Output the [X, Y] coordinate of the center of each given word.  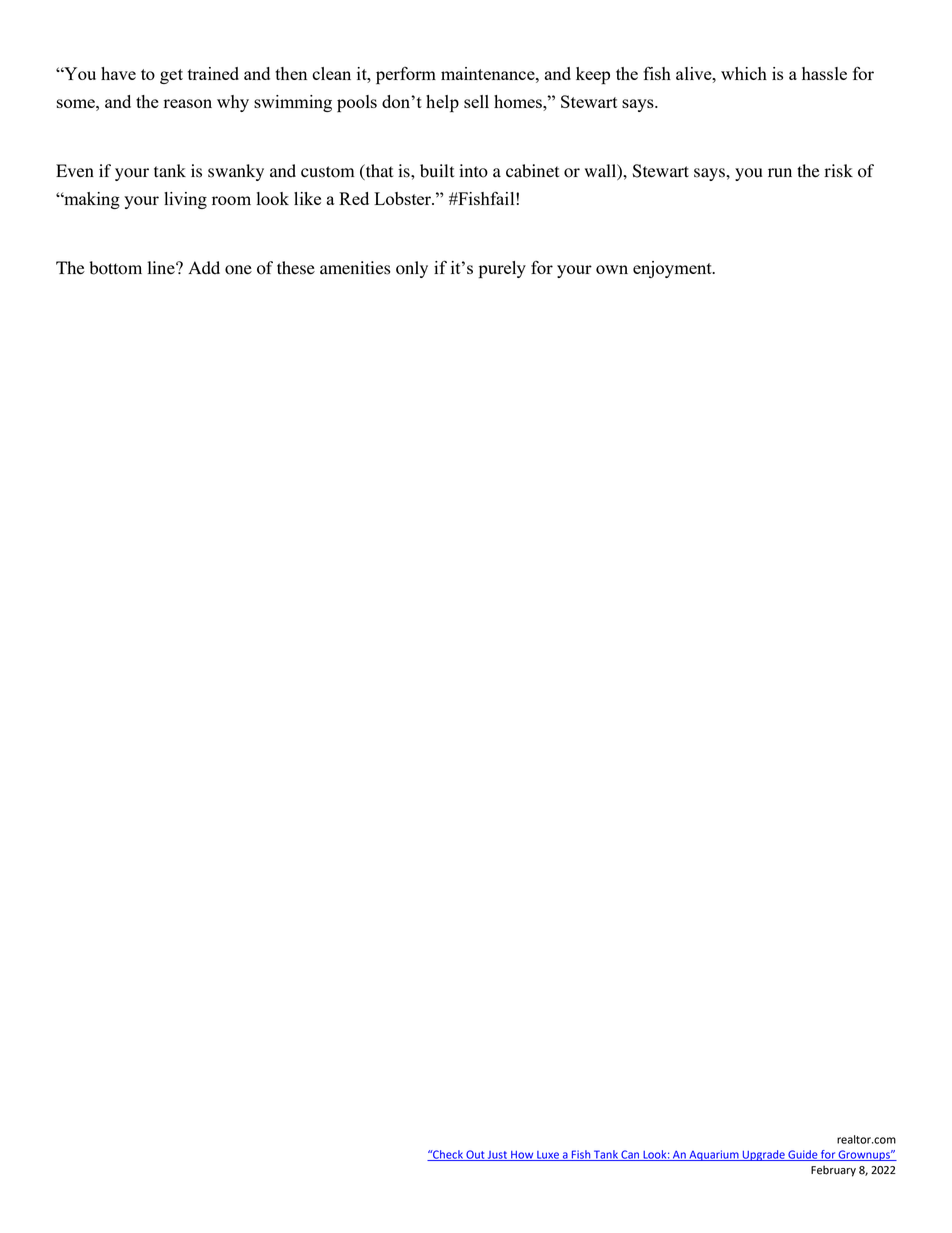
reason [188, 103]
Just [498, 1156]
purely [502, 270]
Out [475, 1155]
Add [204, 268]
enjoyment [673, 269]
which [744, 73]
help [442, 104]
